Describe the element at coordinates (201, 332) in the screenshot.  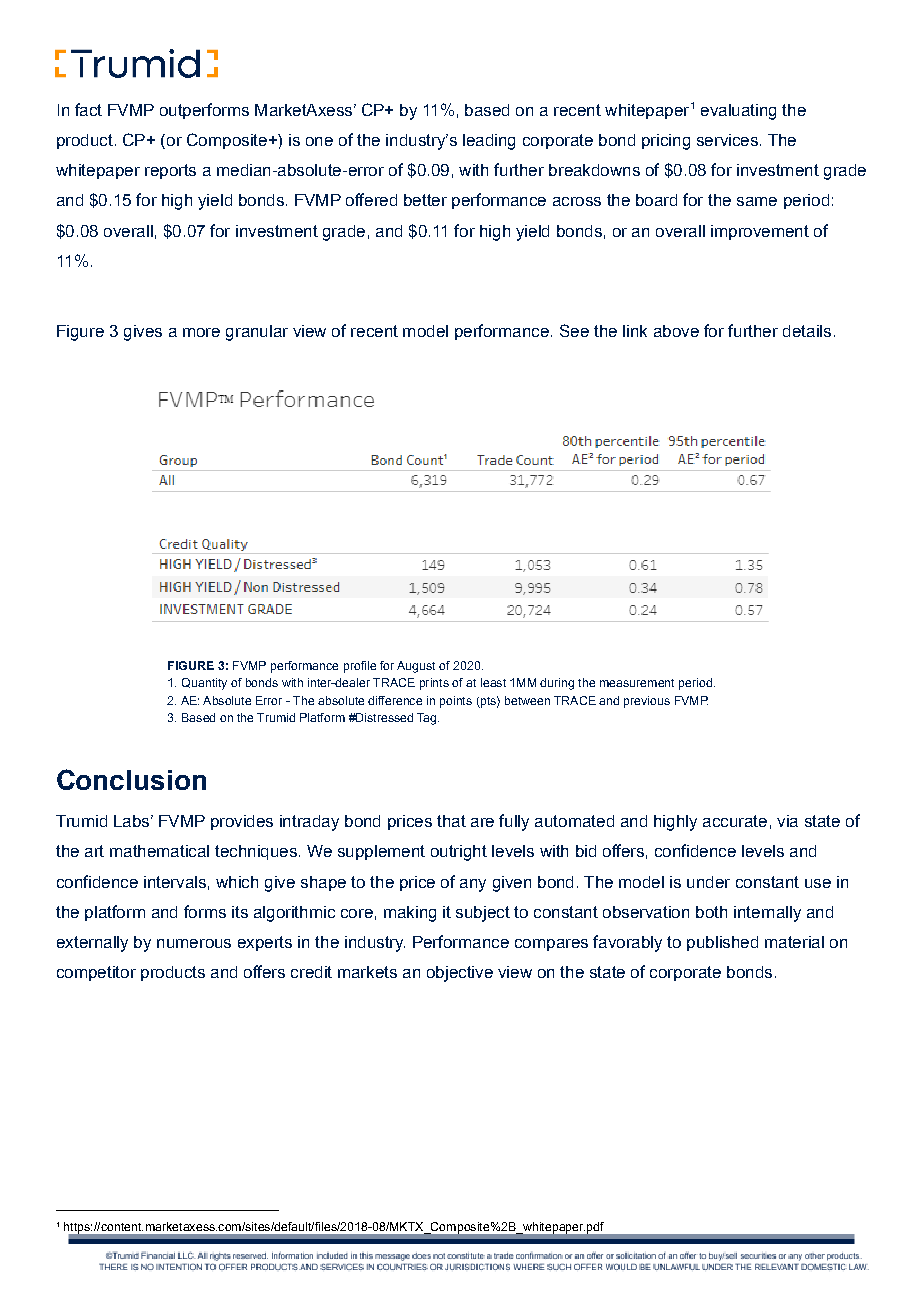
I see `more` at that location.
